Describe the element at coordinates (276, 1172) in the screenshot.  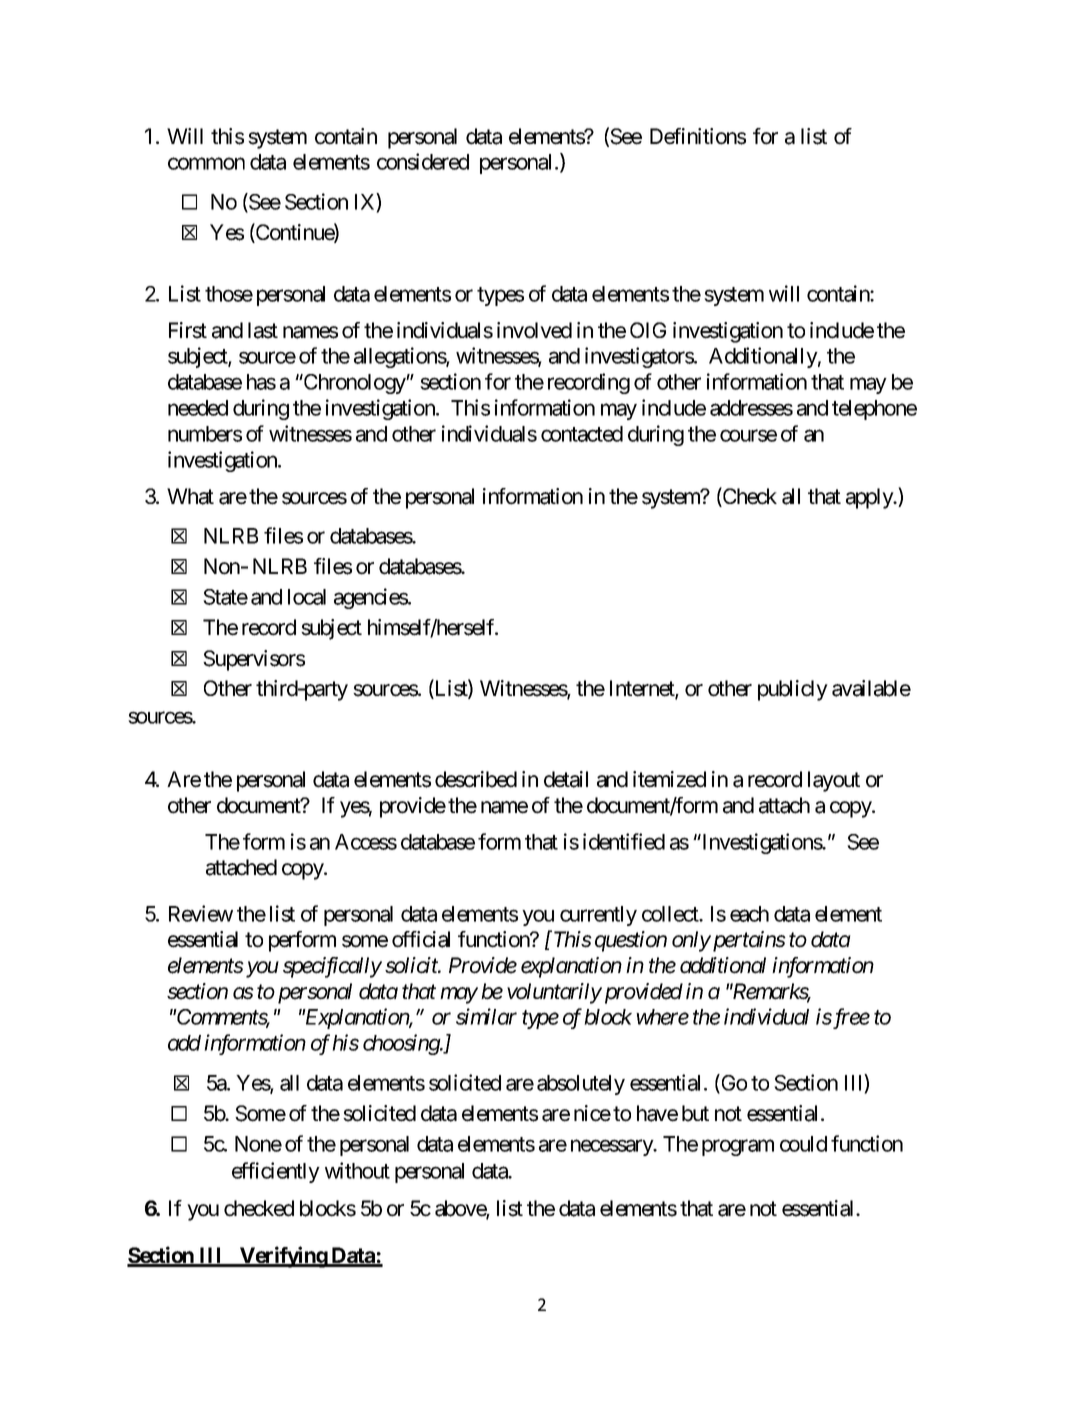
I see `efficiently` at that location.
